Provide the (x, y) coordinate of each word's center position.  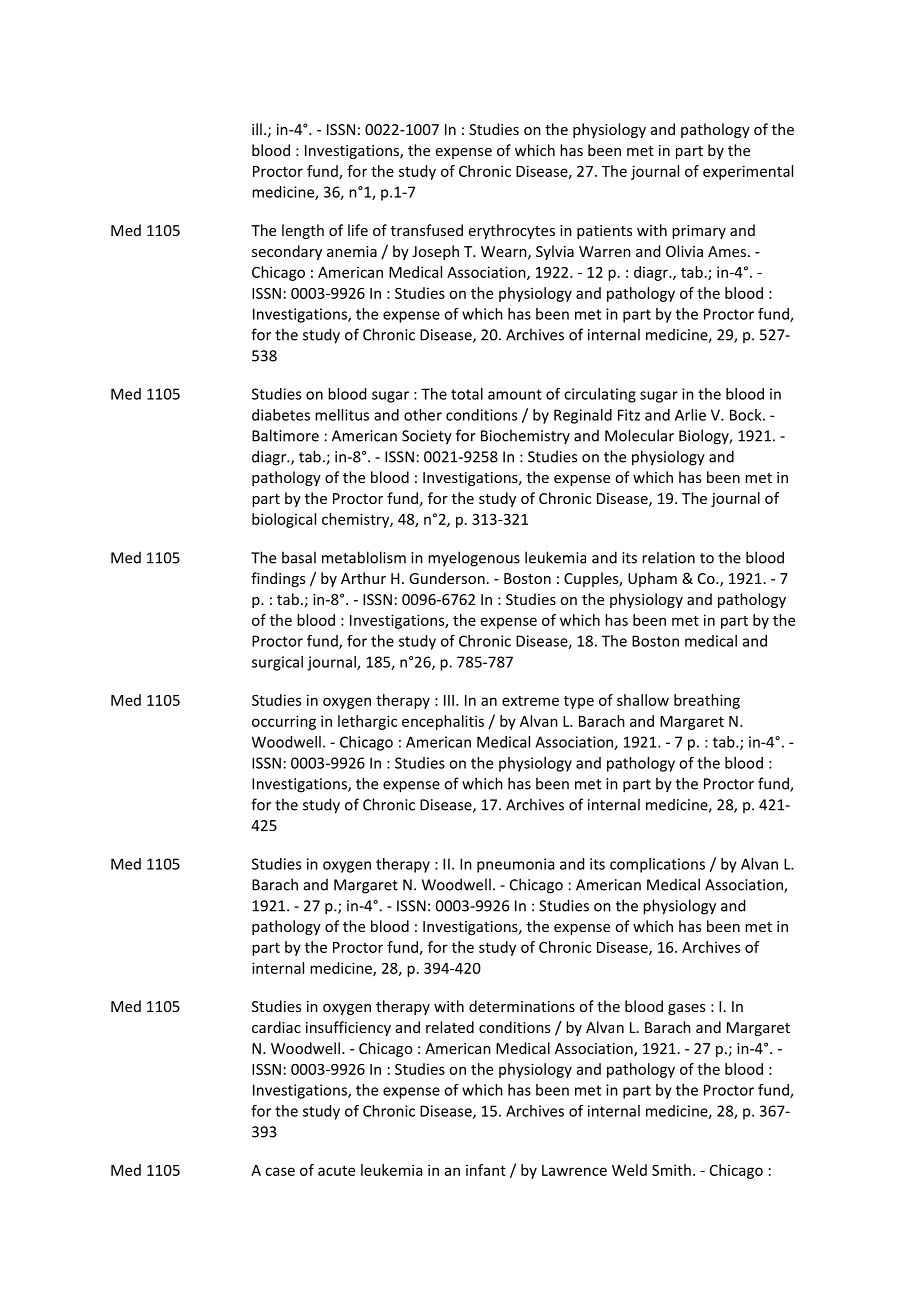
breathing (707, 701)
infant (486, 1170)
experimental (748, 172)
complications (657, 865)
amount (515, 394)
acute (336, 1171)
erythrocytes (512, 231)
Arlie (690, 415)
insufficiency (348, 1028)
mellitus (342, 415)
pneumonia (515, 865)
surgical (277, 663)
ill (257, 129)
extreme (530, 701)
